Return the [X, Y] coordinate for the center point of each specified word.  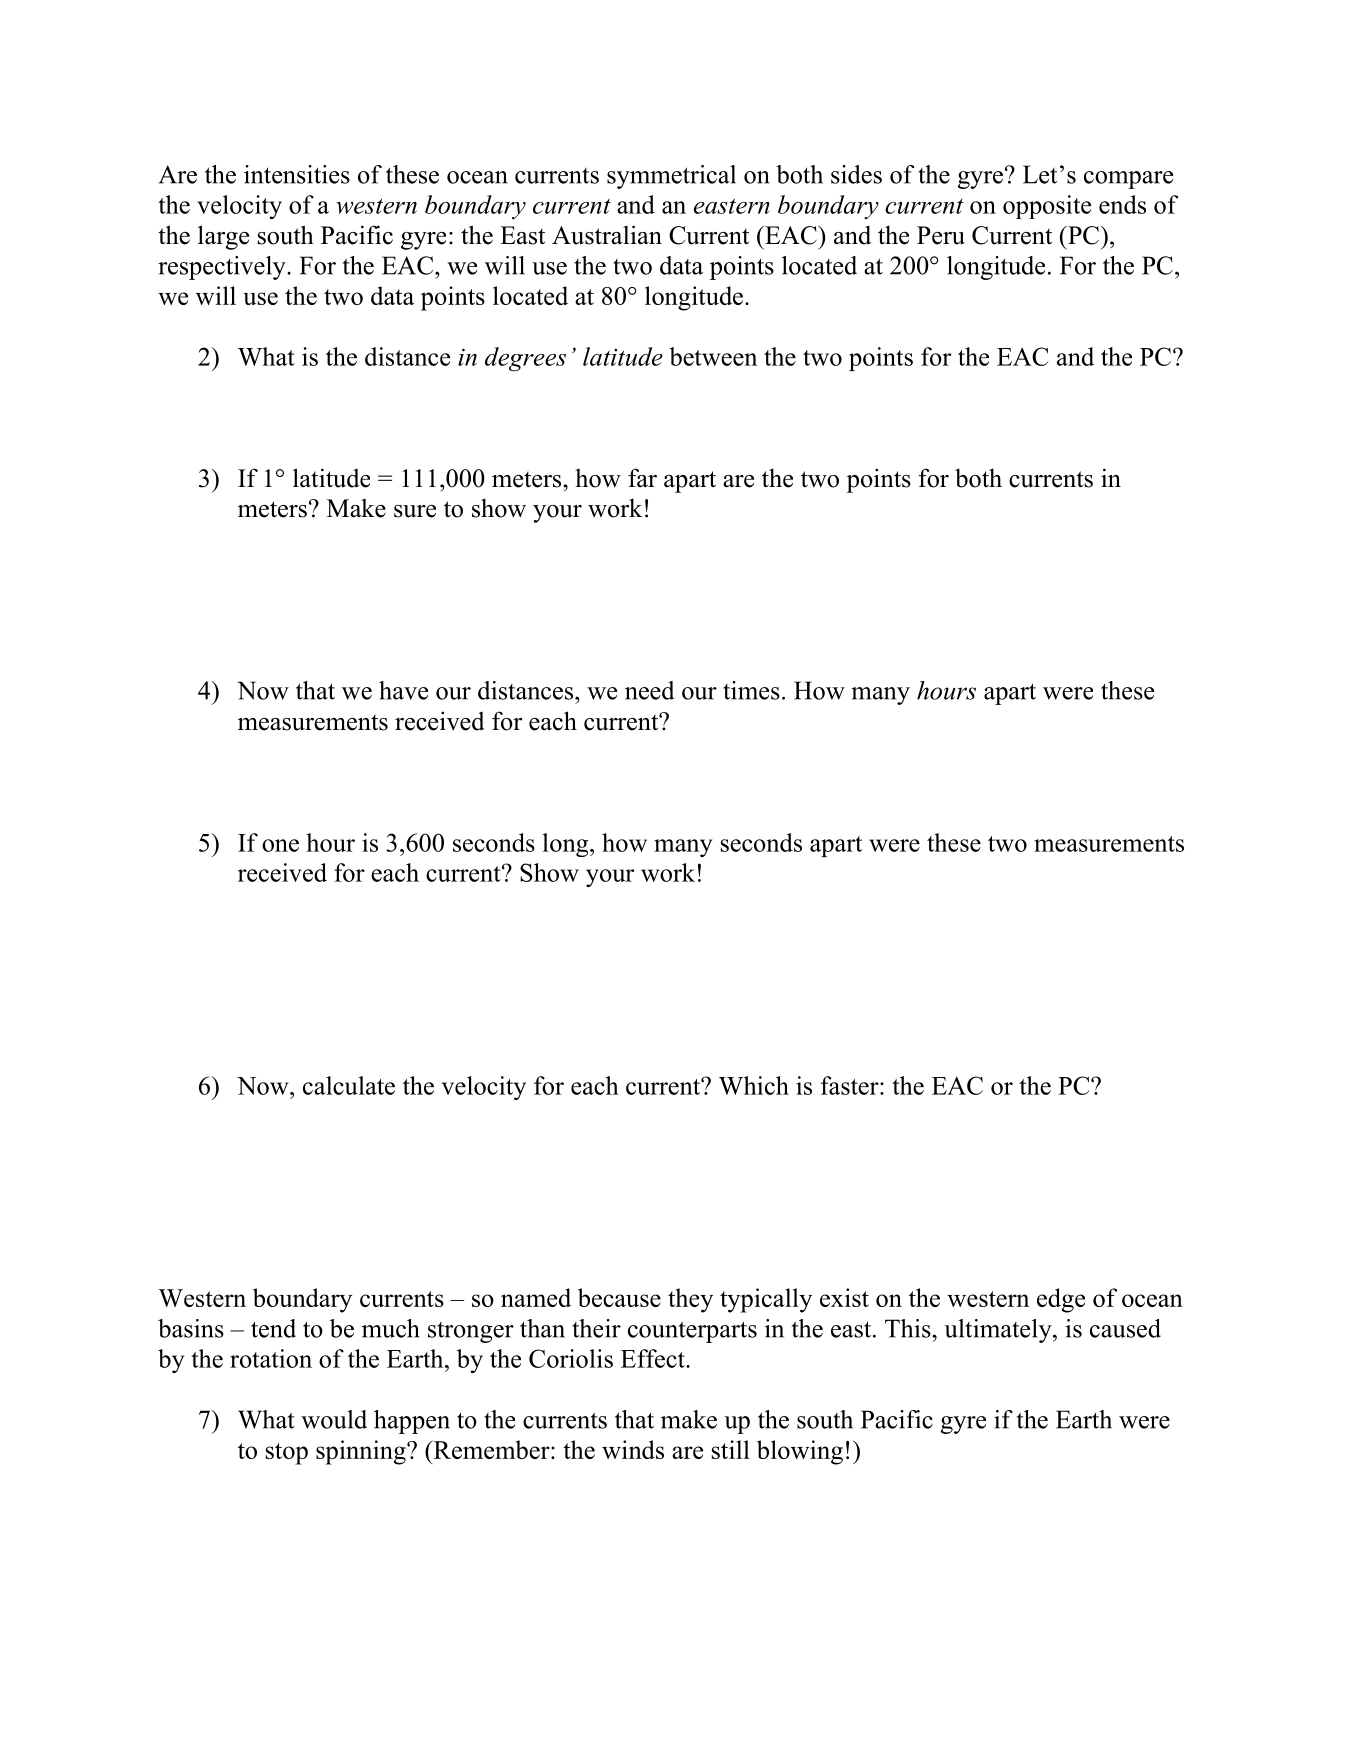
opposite [1047, 207]
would [334, 1419]
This [909, 1328]
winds [633, 1449]
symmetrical [671, 177]
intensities [297, 174]
